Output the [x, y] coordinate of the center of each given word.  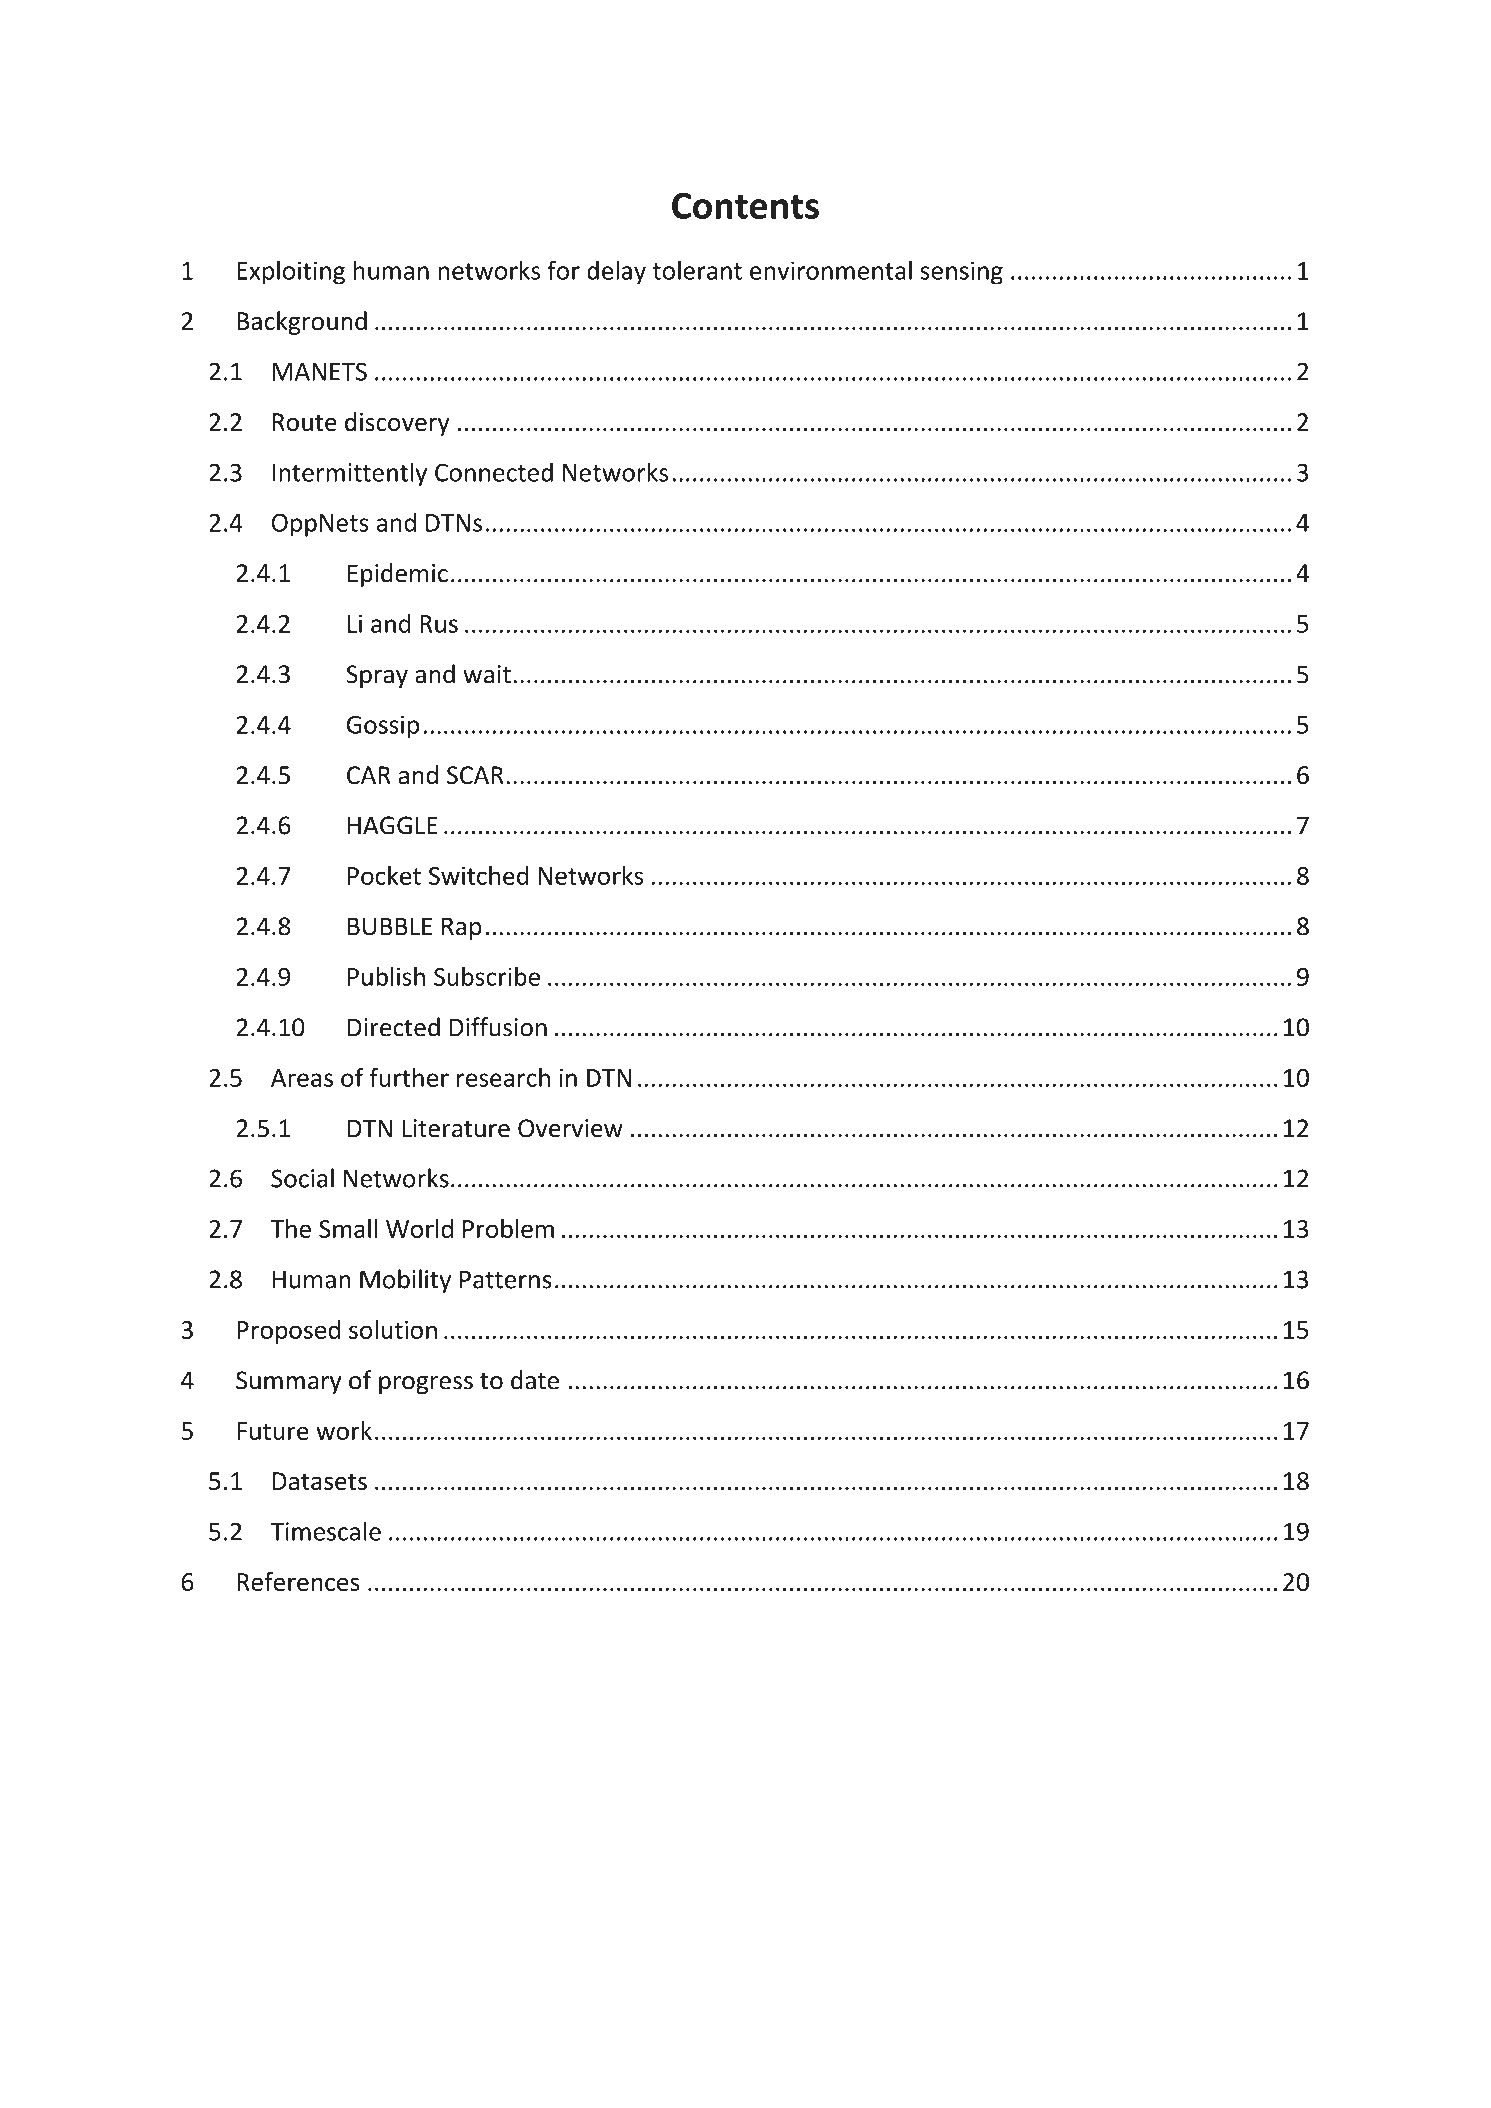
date [535, 1380]
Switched [479, 875]
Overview [570, 1128]
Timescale [325, 1531]
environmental [831, 270]
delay [616, 272]
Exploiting [291, 272]
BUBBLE [390, 926]
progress [426, 1385]
